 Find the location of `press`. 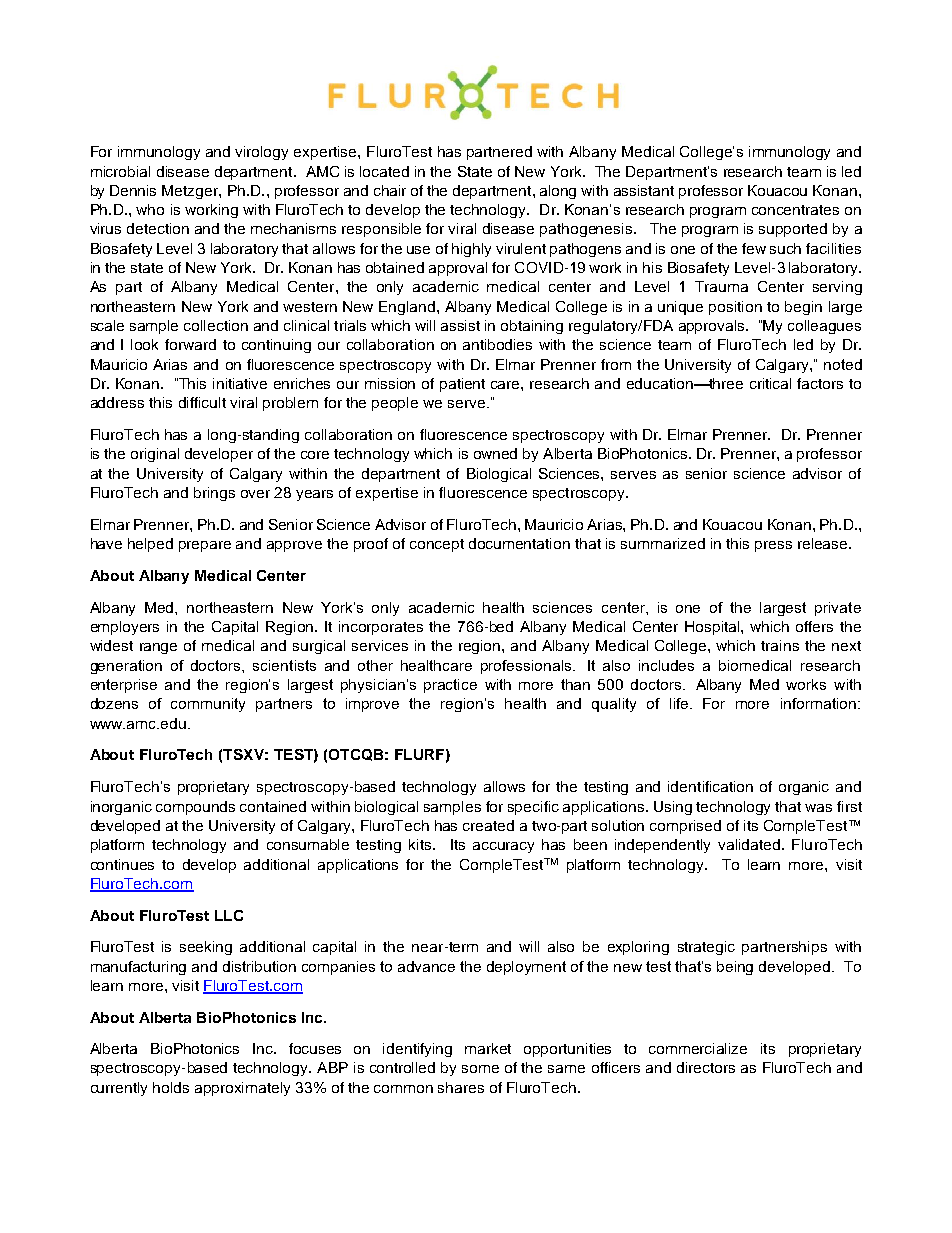

press is located at coordinates (773, 546).
